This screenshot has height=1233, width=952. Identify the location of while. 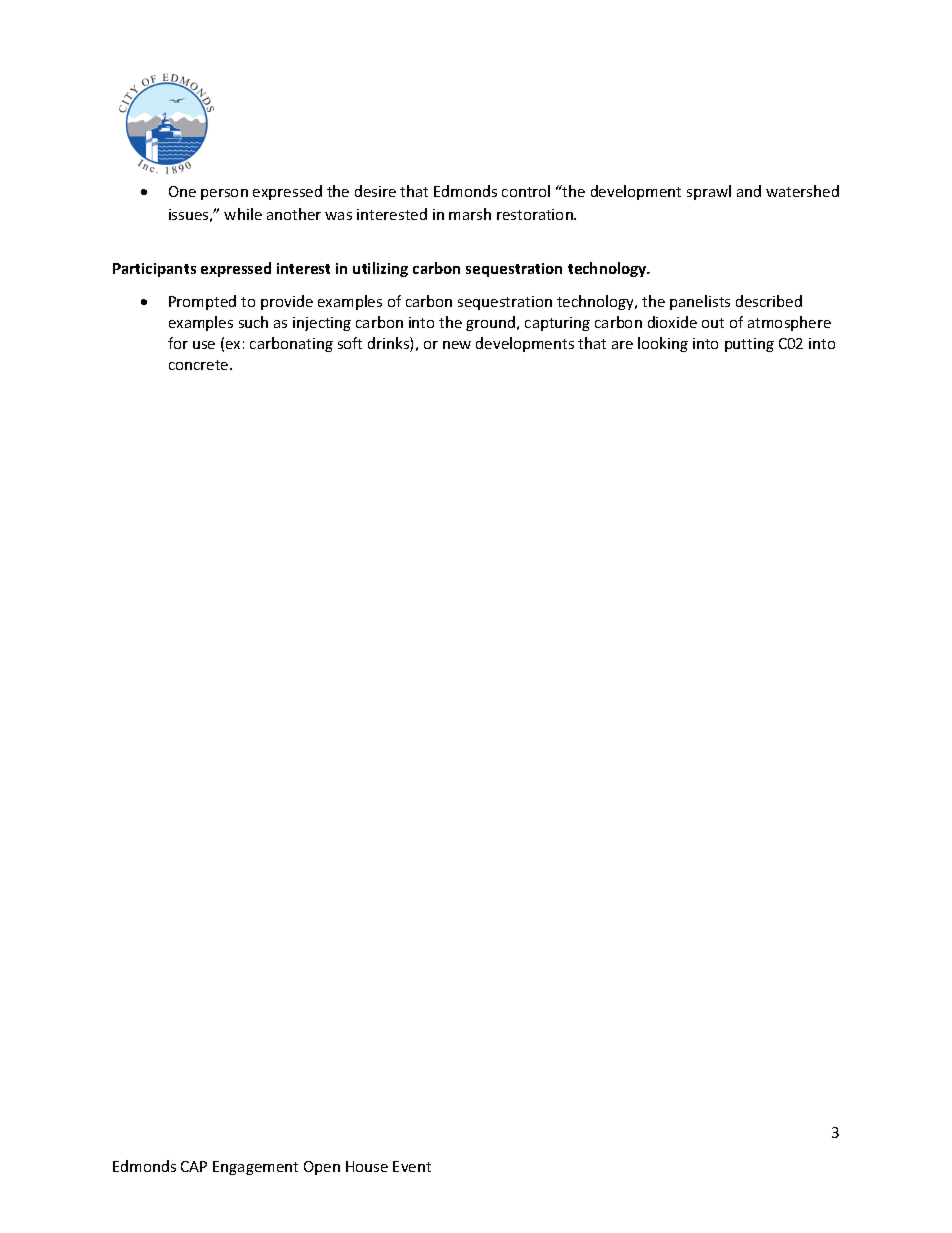
(243, 214).
